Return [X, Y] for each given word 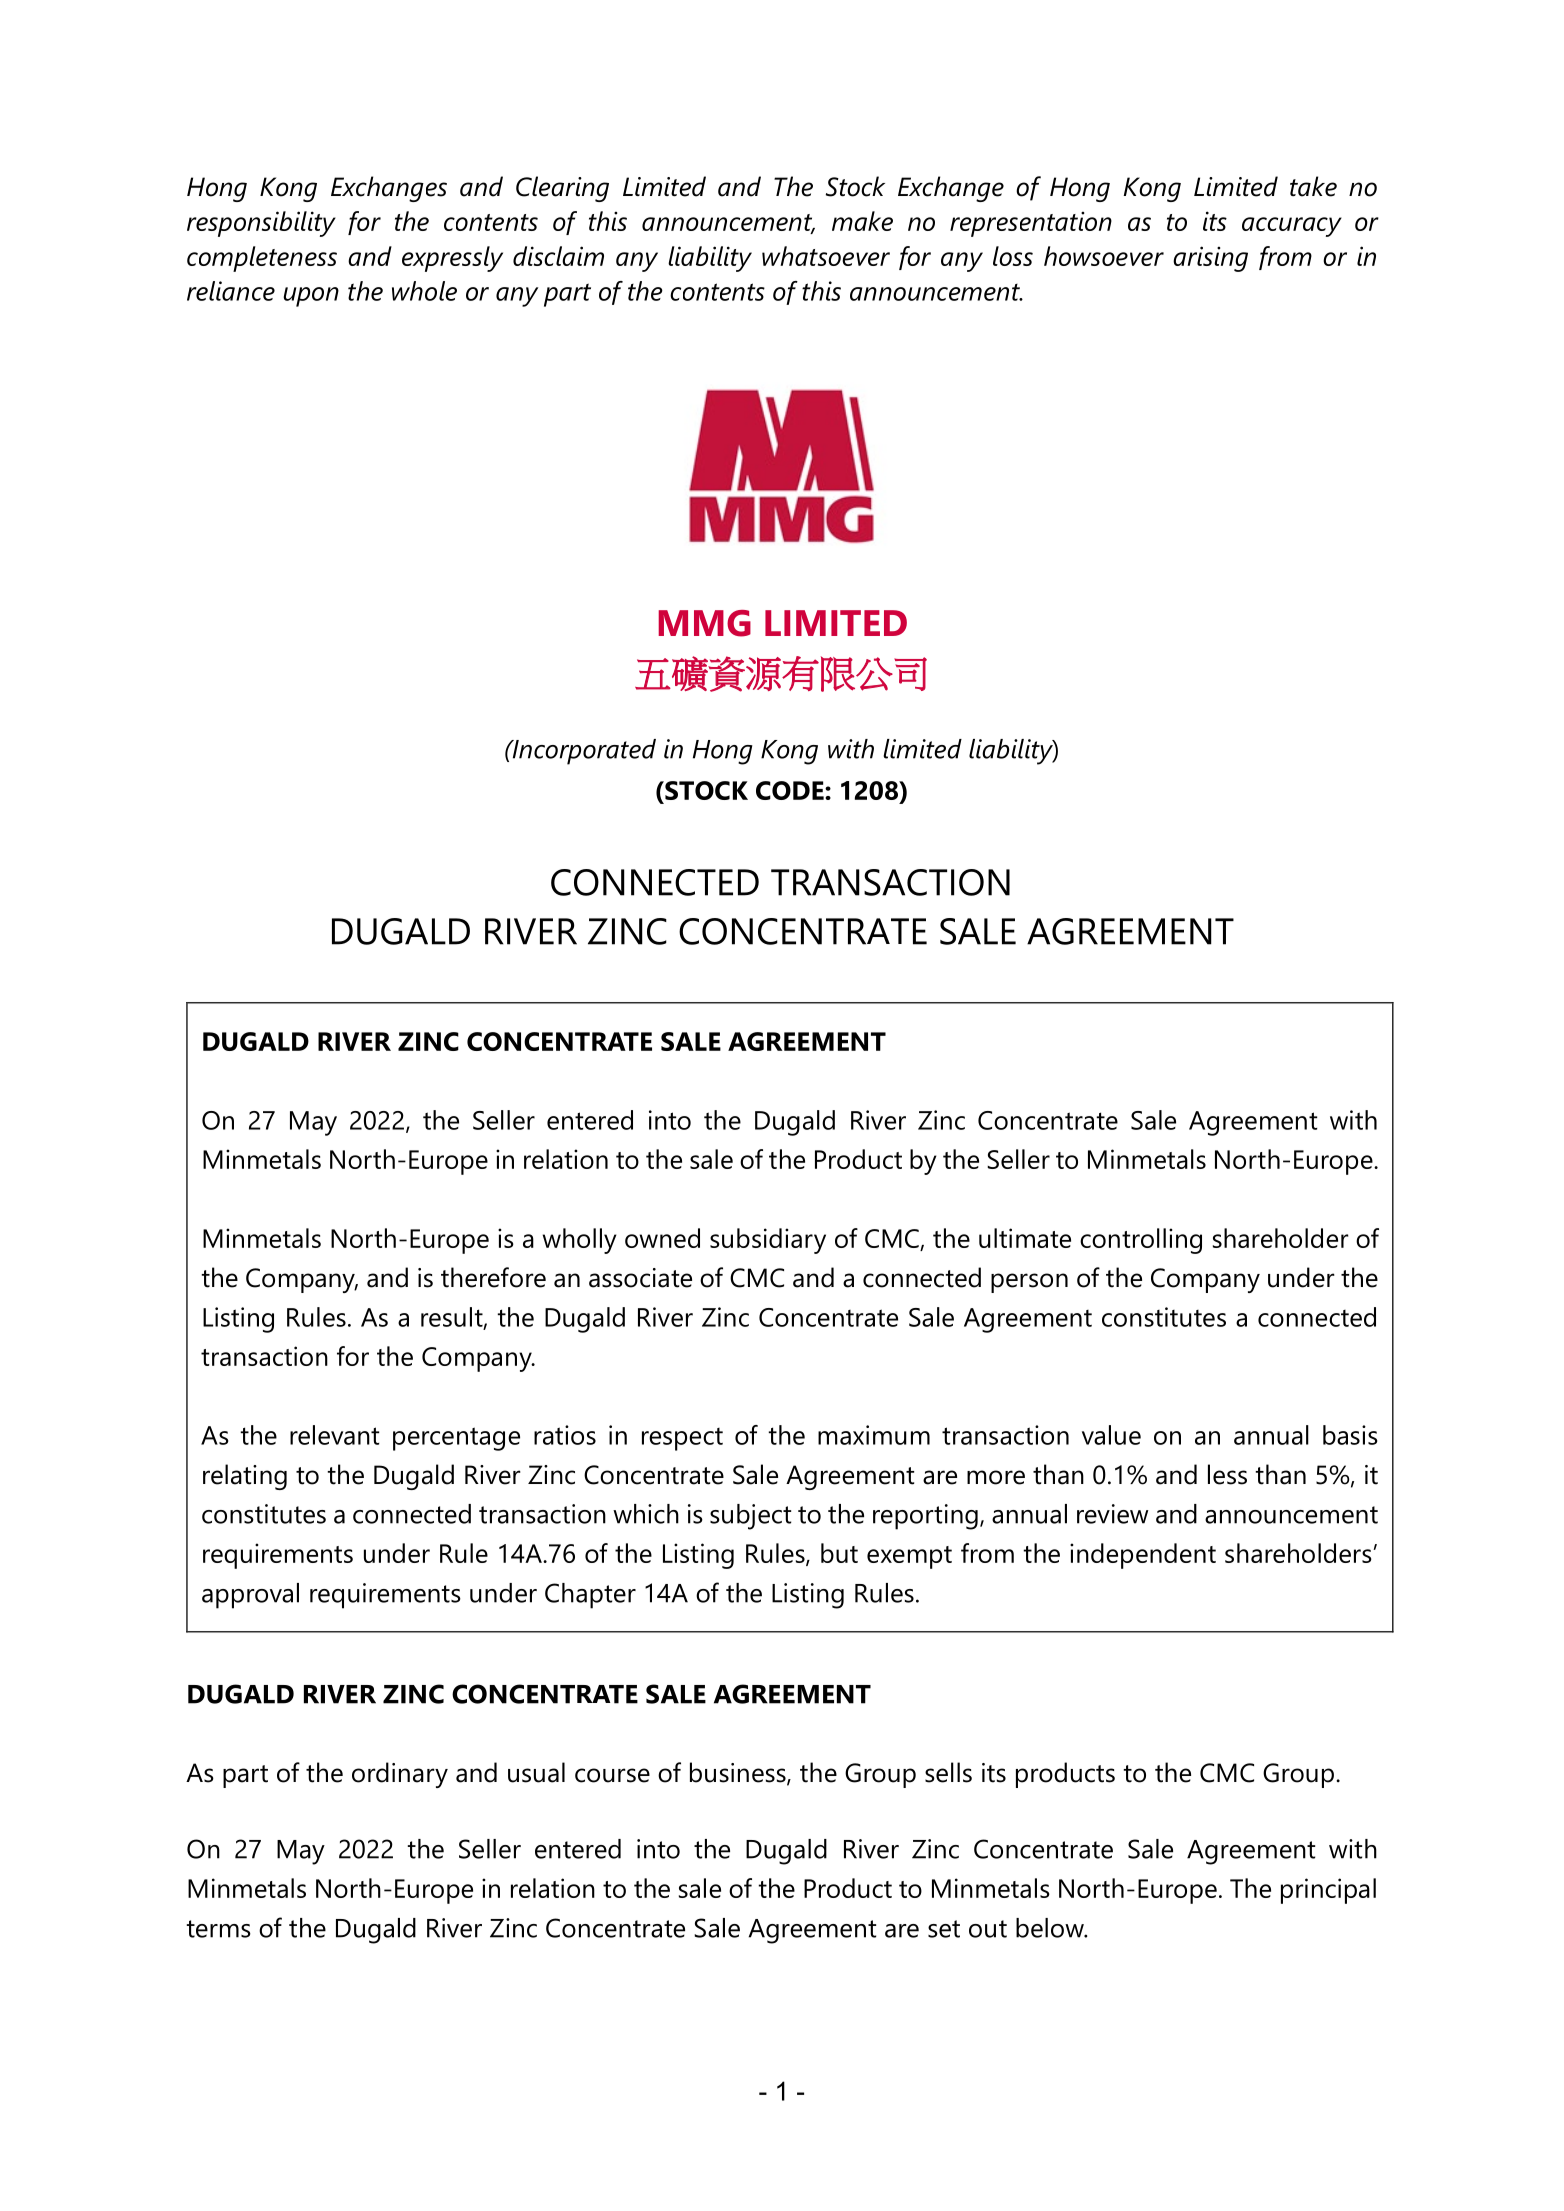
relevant [334, 1435]
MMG [704, 623]
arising [1210, 259]
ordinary [400, 1775]
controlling [1141, 1241]
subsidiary [768, 1241]
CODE [791, 790]
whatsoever [826, 256]
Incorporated [583, 752]
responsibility [261, 224]
